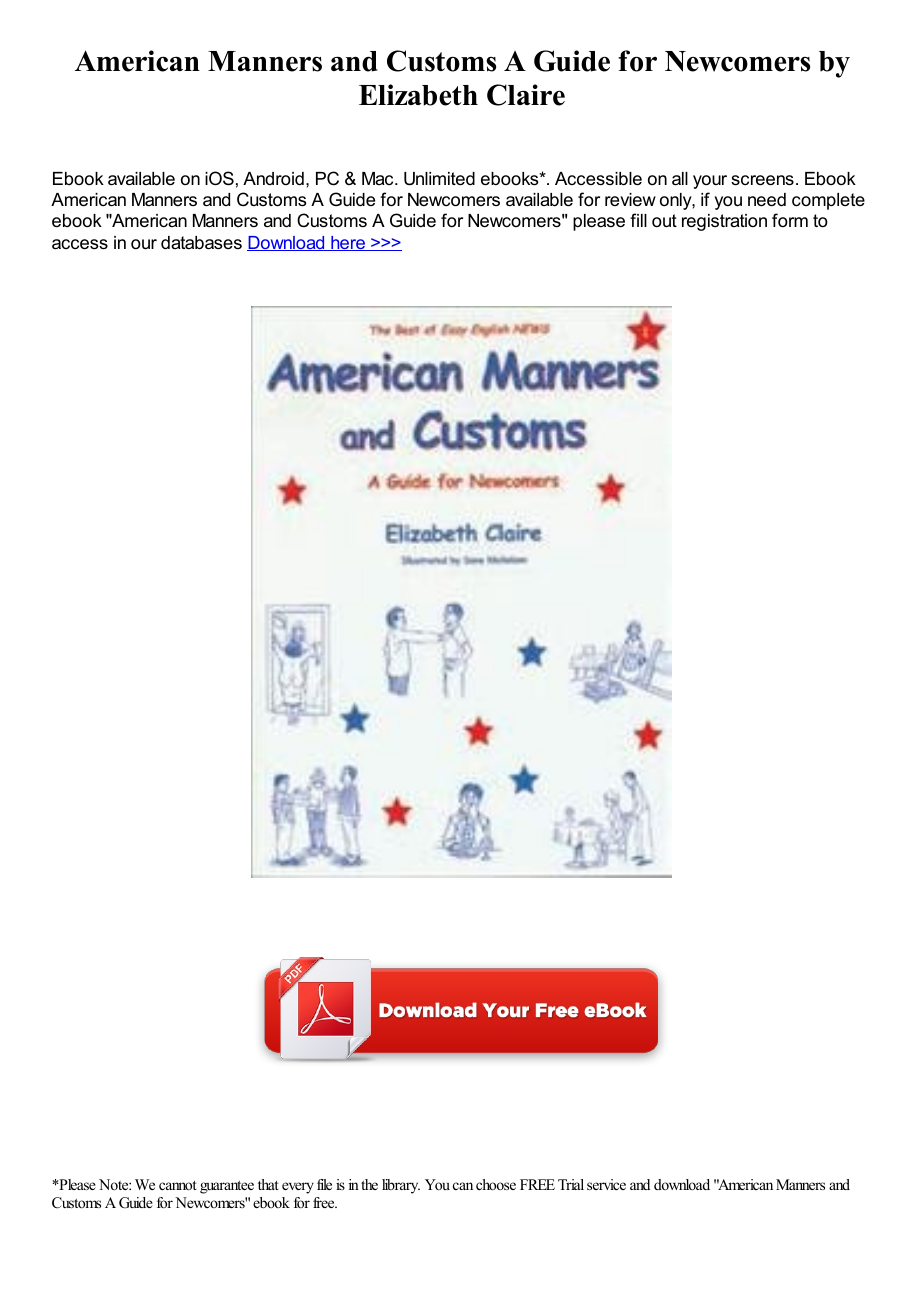  What do you see at coordinates (273, 178) in the screenshot?
I see `Android` at bounding box center [273, 178].
